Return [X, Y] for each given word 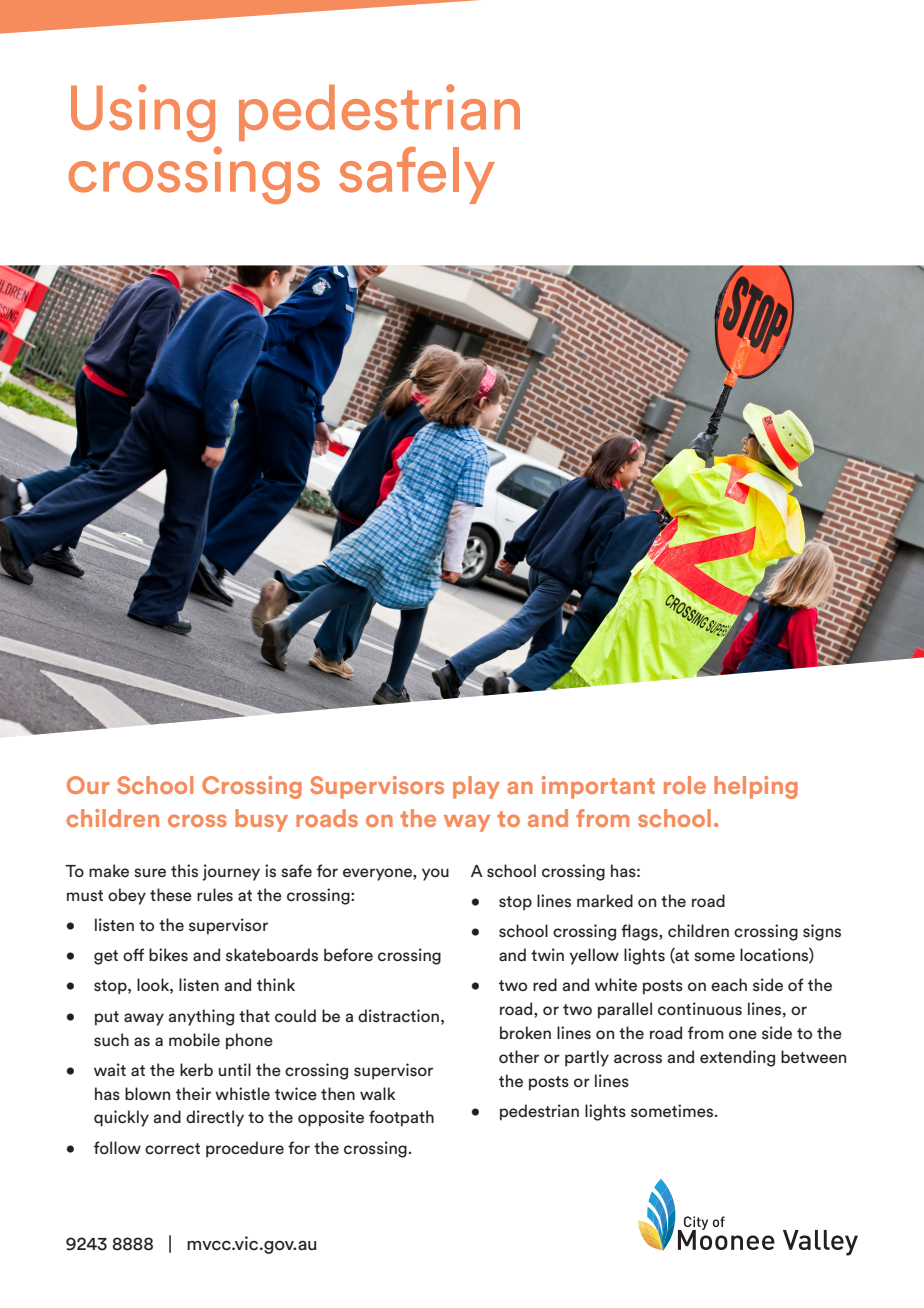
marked [605, 901]
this [184, 871]
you [435, 874]
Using [143, 113]
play [476, 787]
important [598, 787]
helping [756, 787]
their [193, 1093]
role [685, 785]
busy [261, 820]
